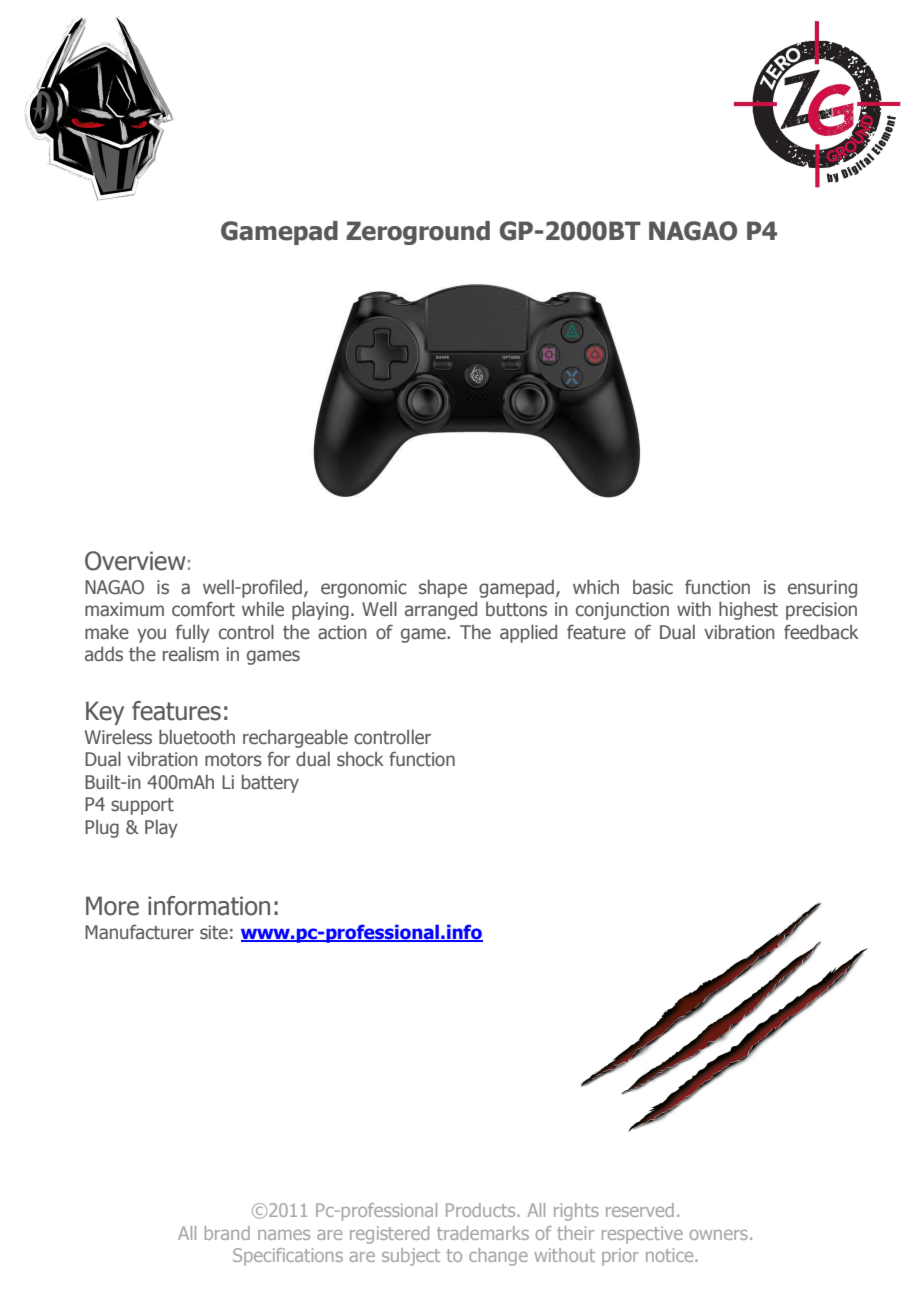 This screenshot has height=1308, width=924. Describe the element at coordinates (203, 609) in the screenshot. I see `comfort` at that location.
